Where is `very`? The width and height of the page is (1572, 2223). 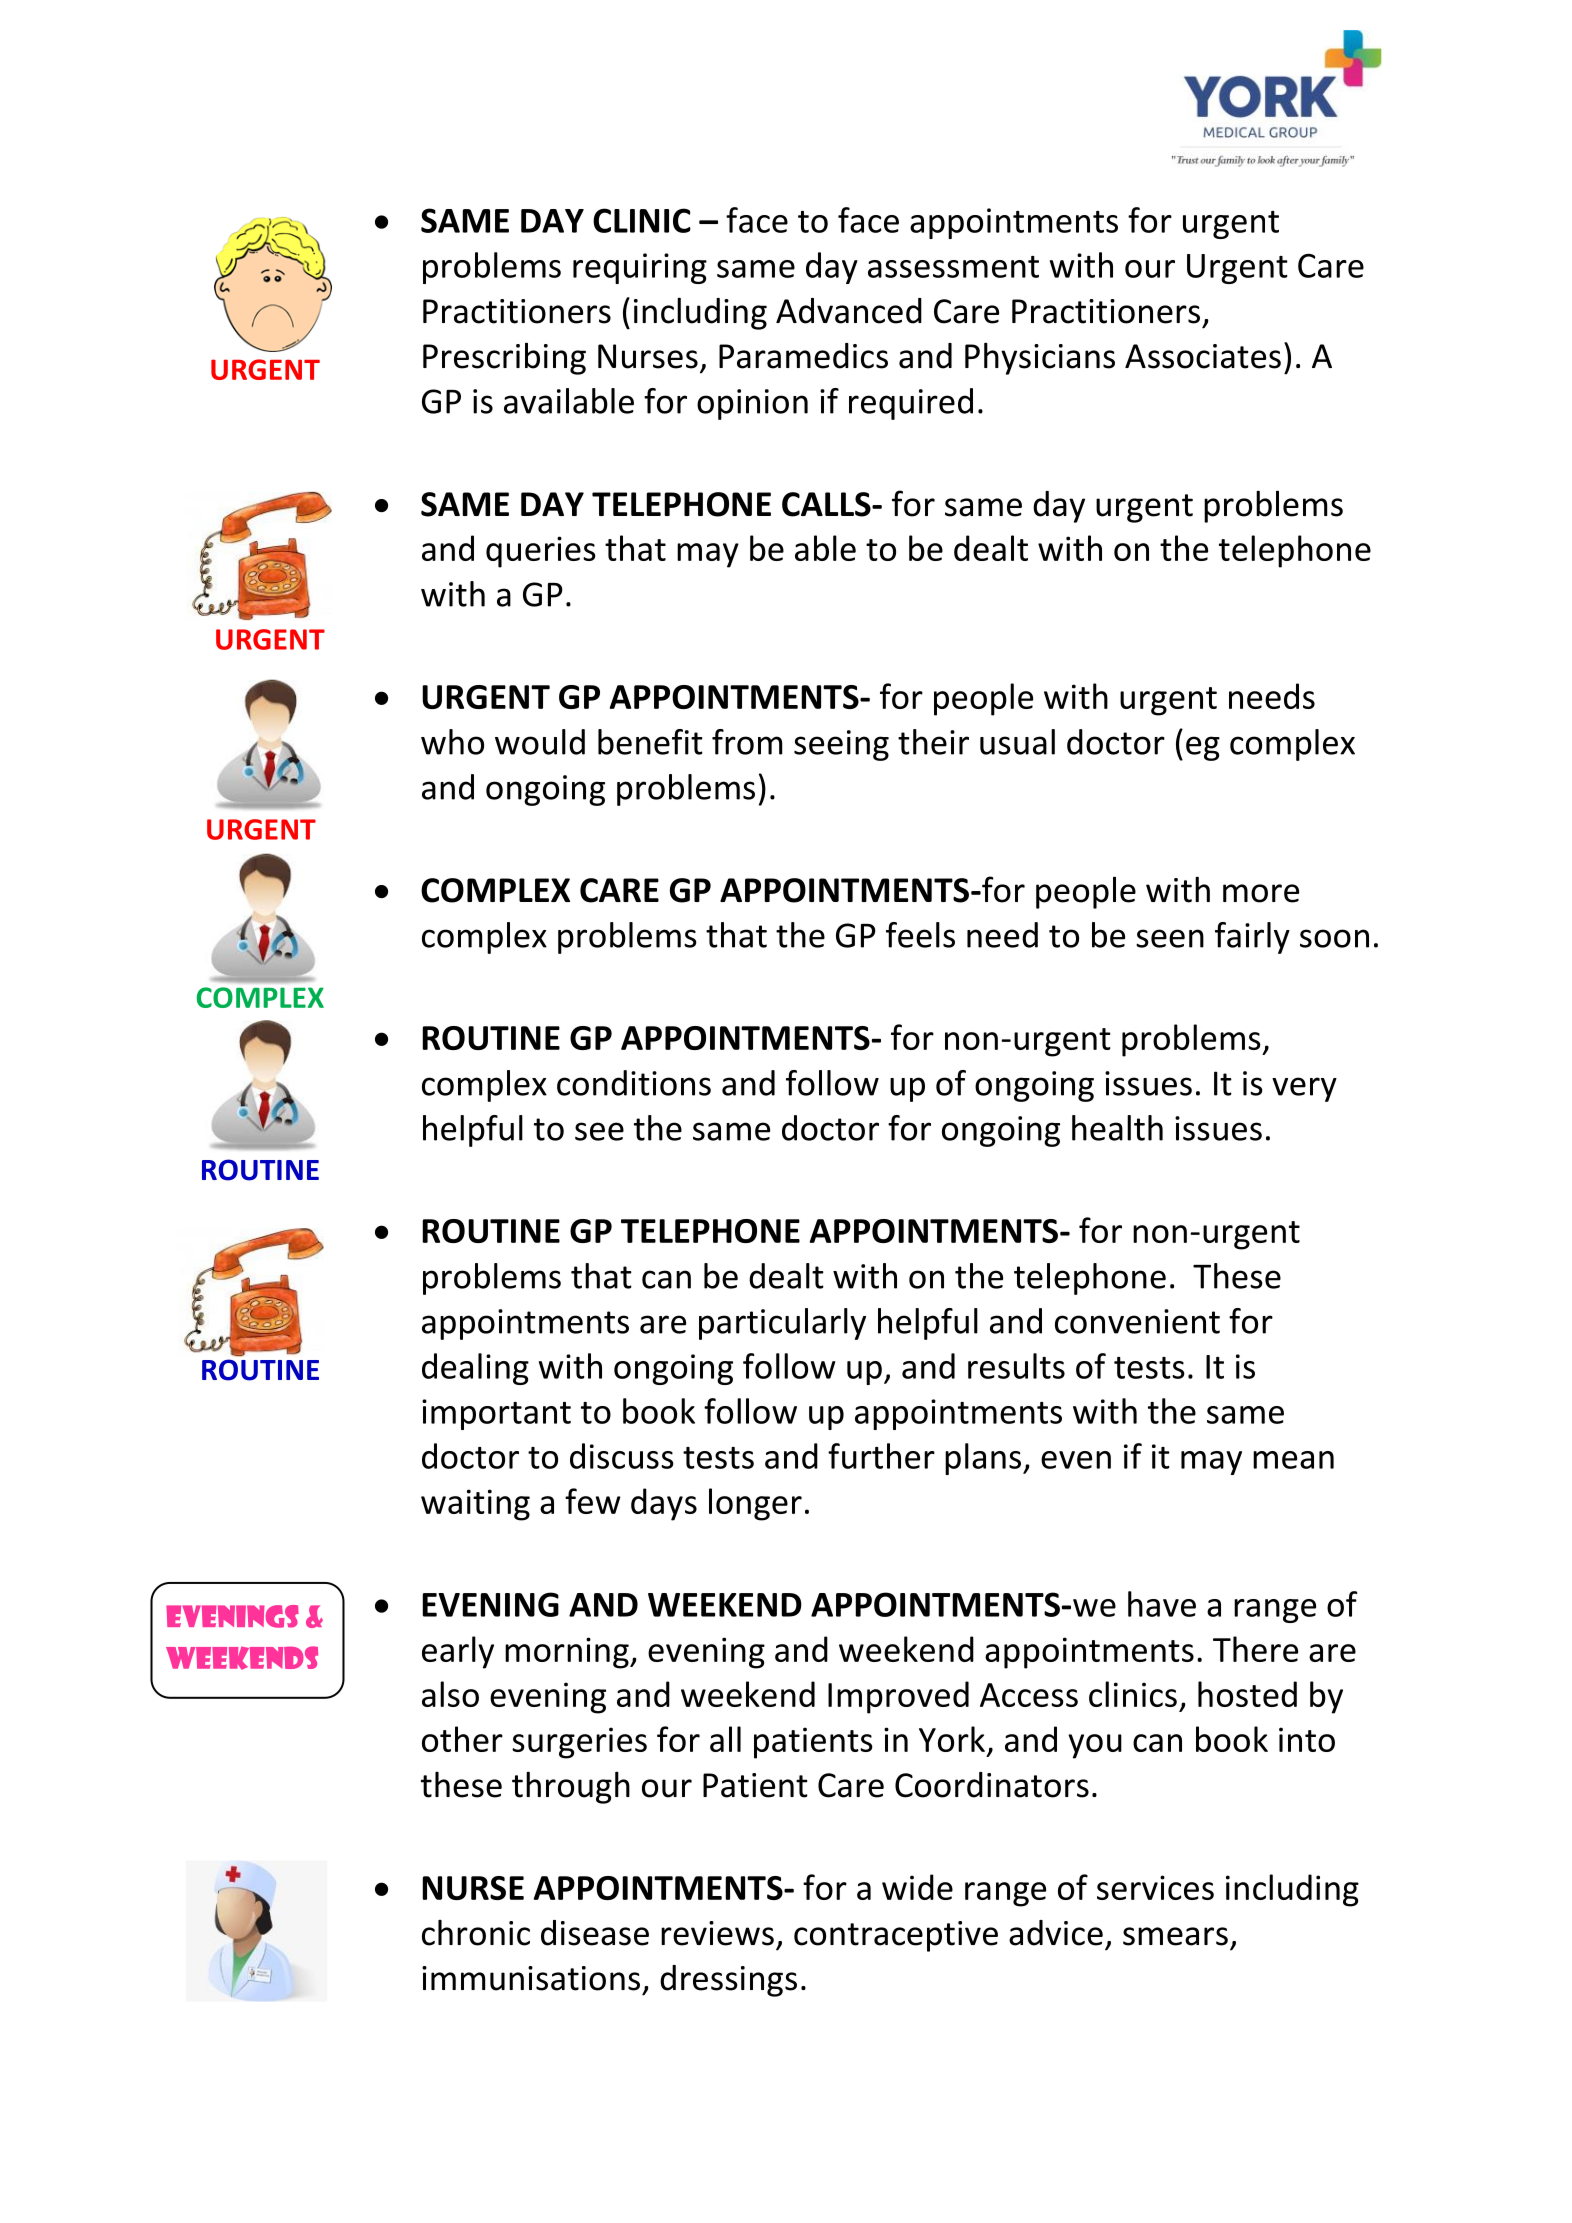
very is located at coordinates (1304, 1089).
